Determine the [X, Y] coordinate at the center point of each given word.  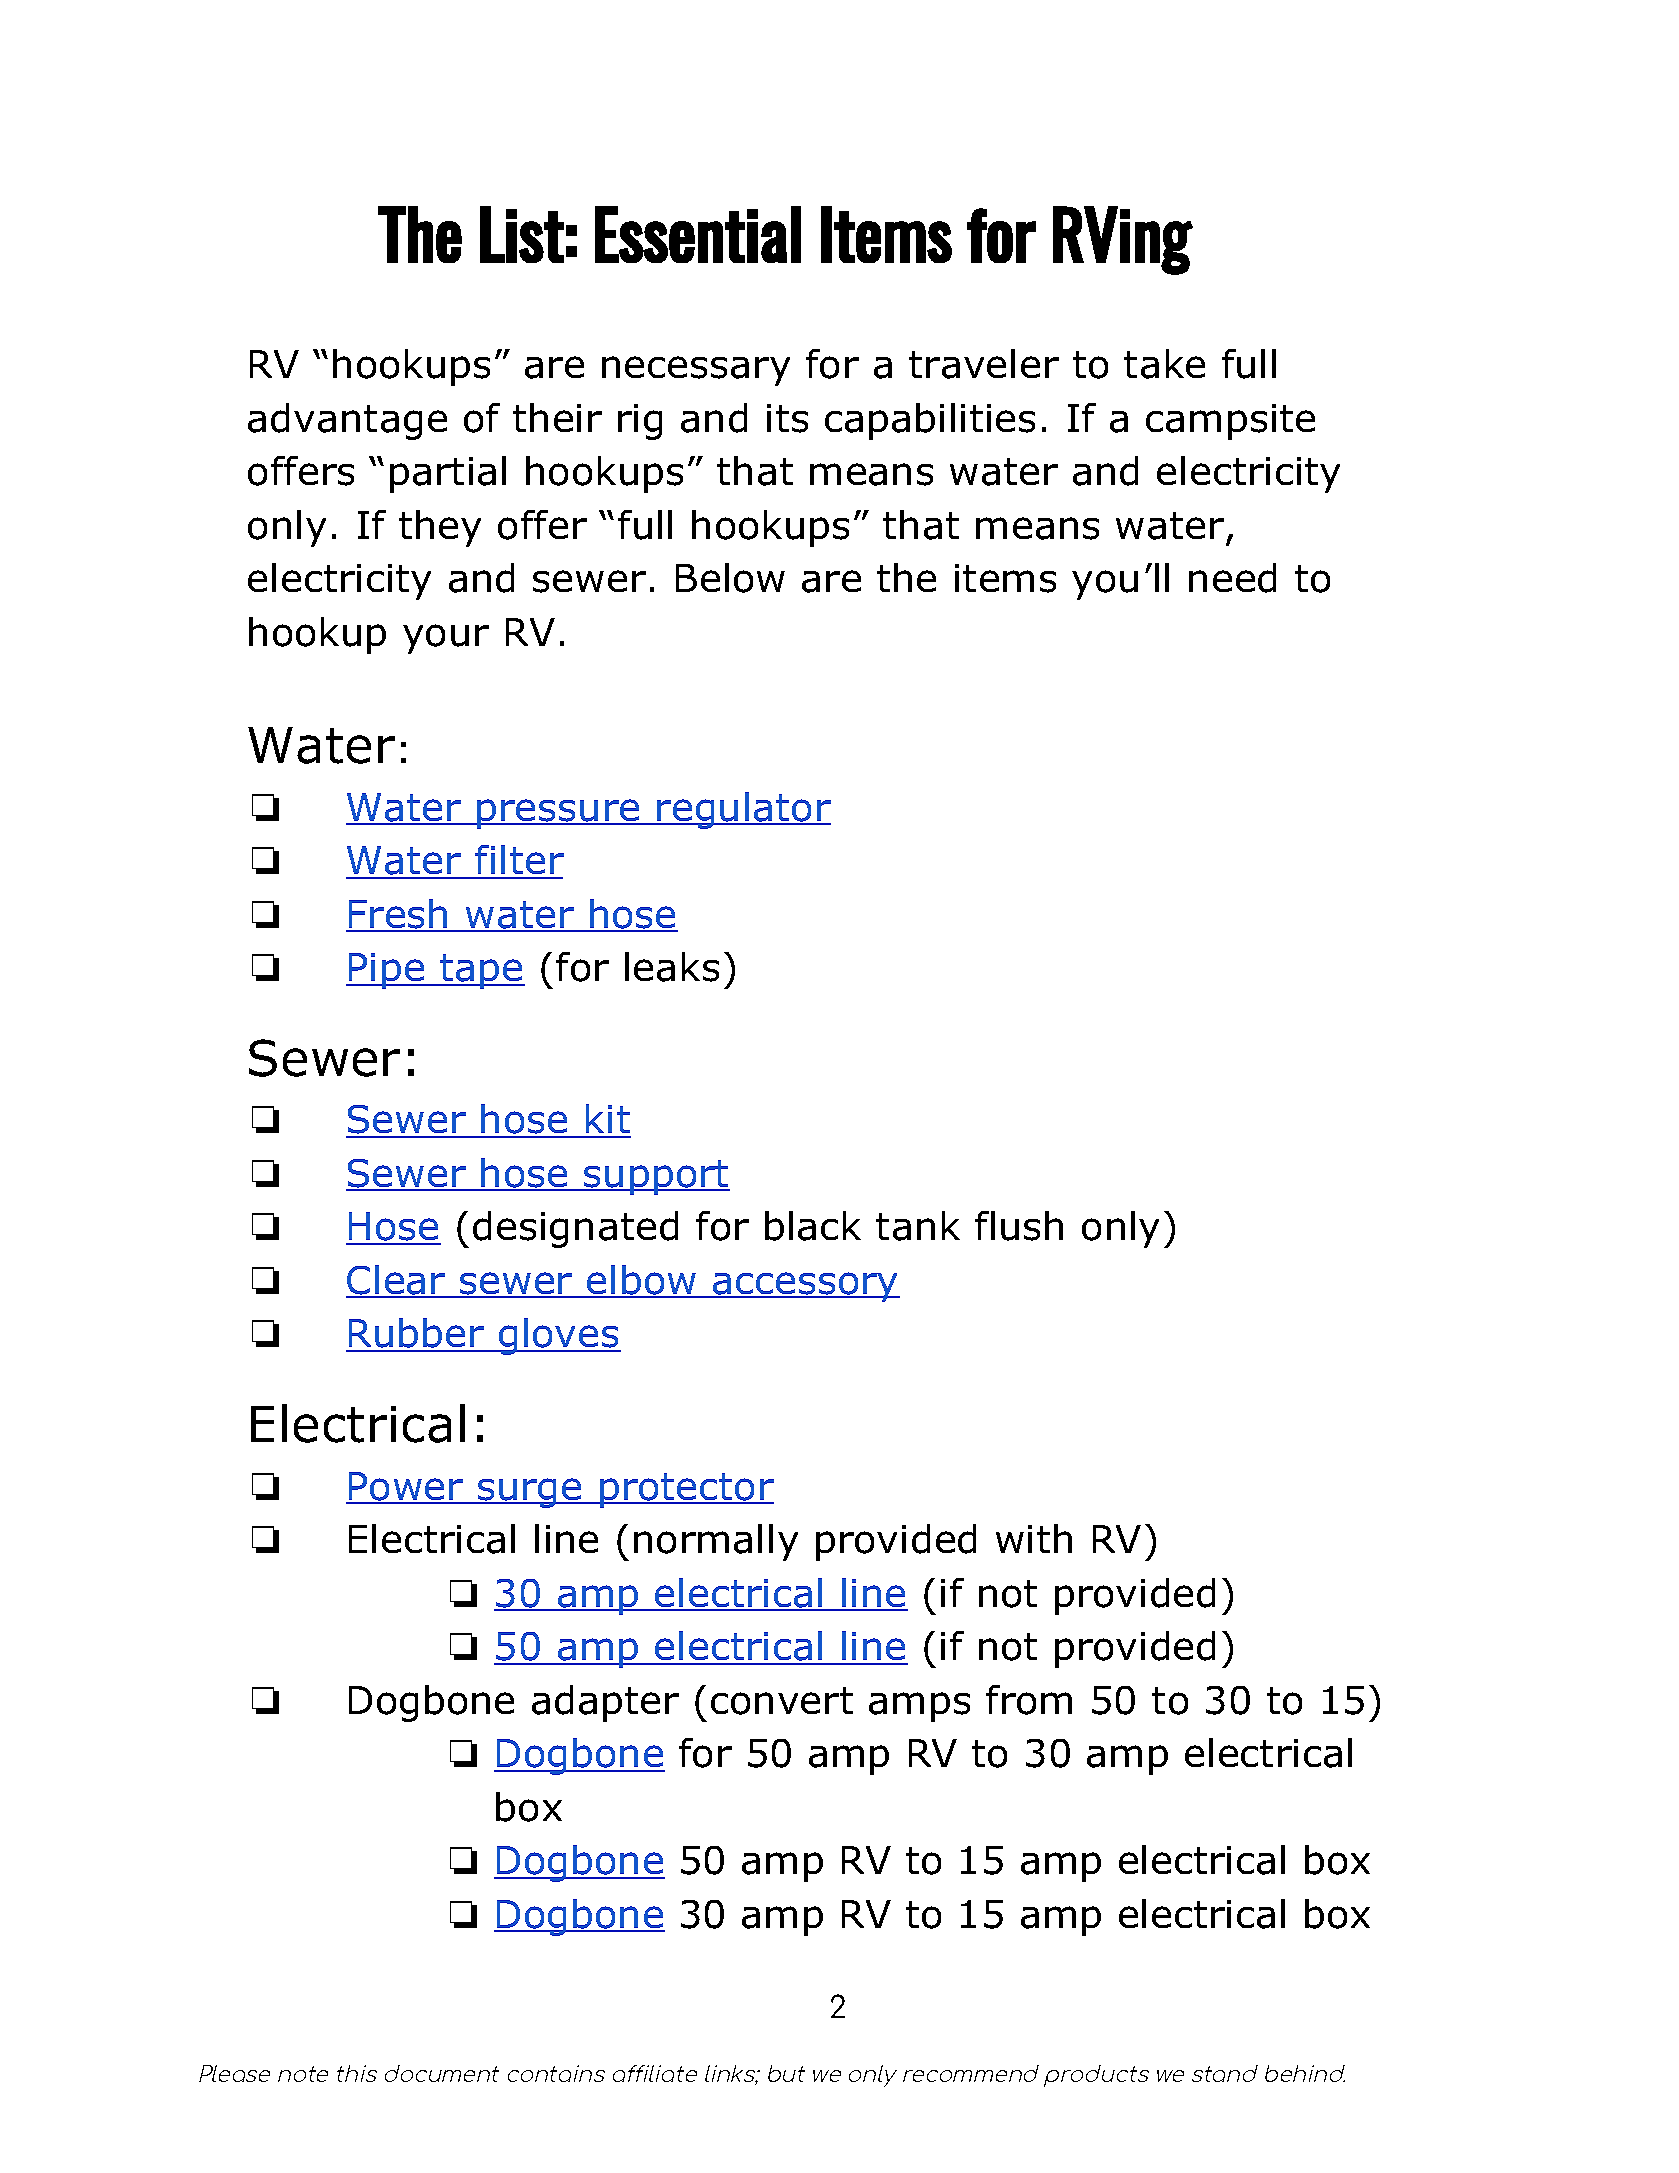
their [557, 417]
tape [481, 971]
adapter [605, 1703]
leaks [672, 967]
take [1164, 364]
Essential [698, 234]
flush [1019, 1226]
